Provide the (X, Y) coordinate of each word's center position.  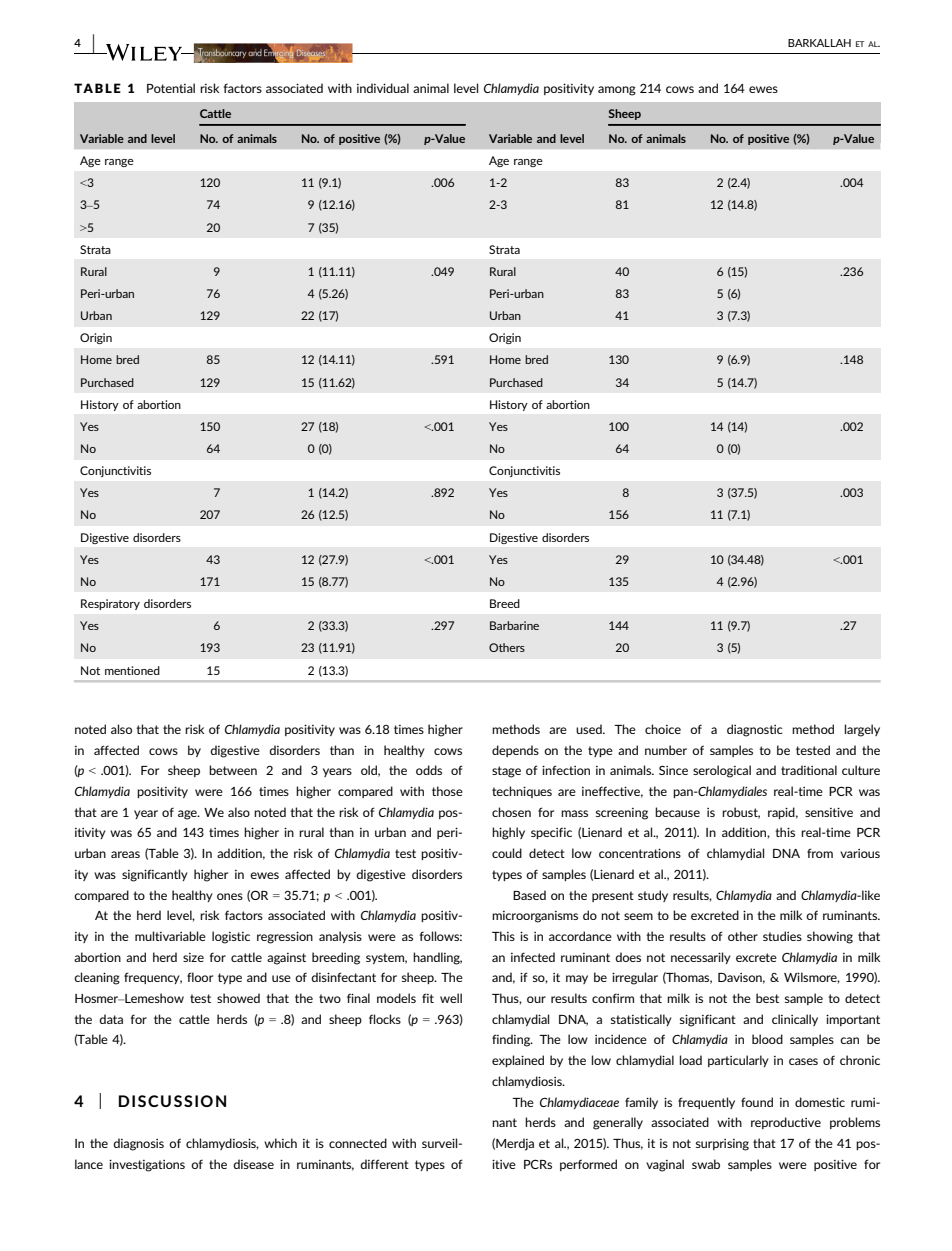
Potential (171, 88)
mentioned (132, 670)
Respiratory (110, 604)
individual (383, 88)
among (617, 91)
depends (515, 751)
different (384, 1164)
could (507, 853)
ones (230, 896)
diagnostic (755, 730)
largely (862, 730)
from (820, 853)
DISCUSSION (172, 1101)
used (590, 729)
